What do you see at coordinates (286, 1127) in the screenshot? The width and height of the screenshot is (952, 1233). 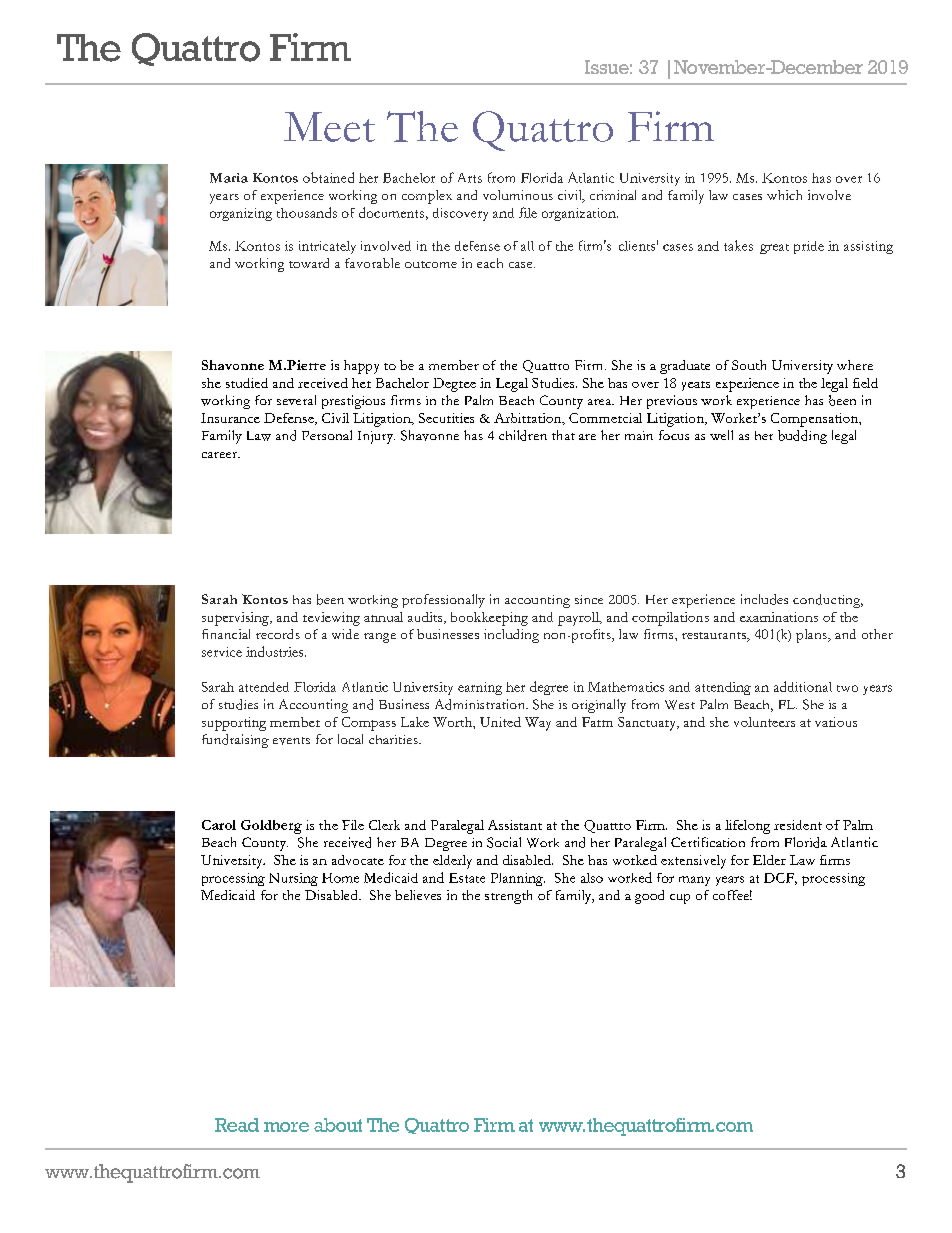 I see `more` at bounding box center [286, 1127].
